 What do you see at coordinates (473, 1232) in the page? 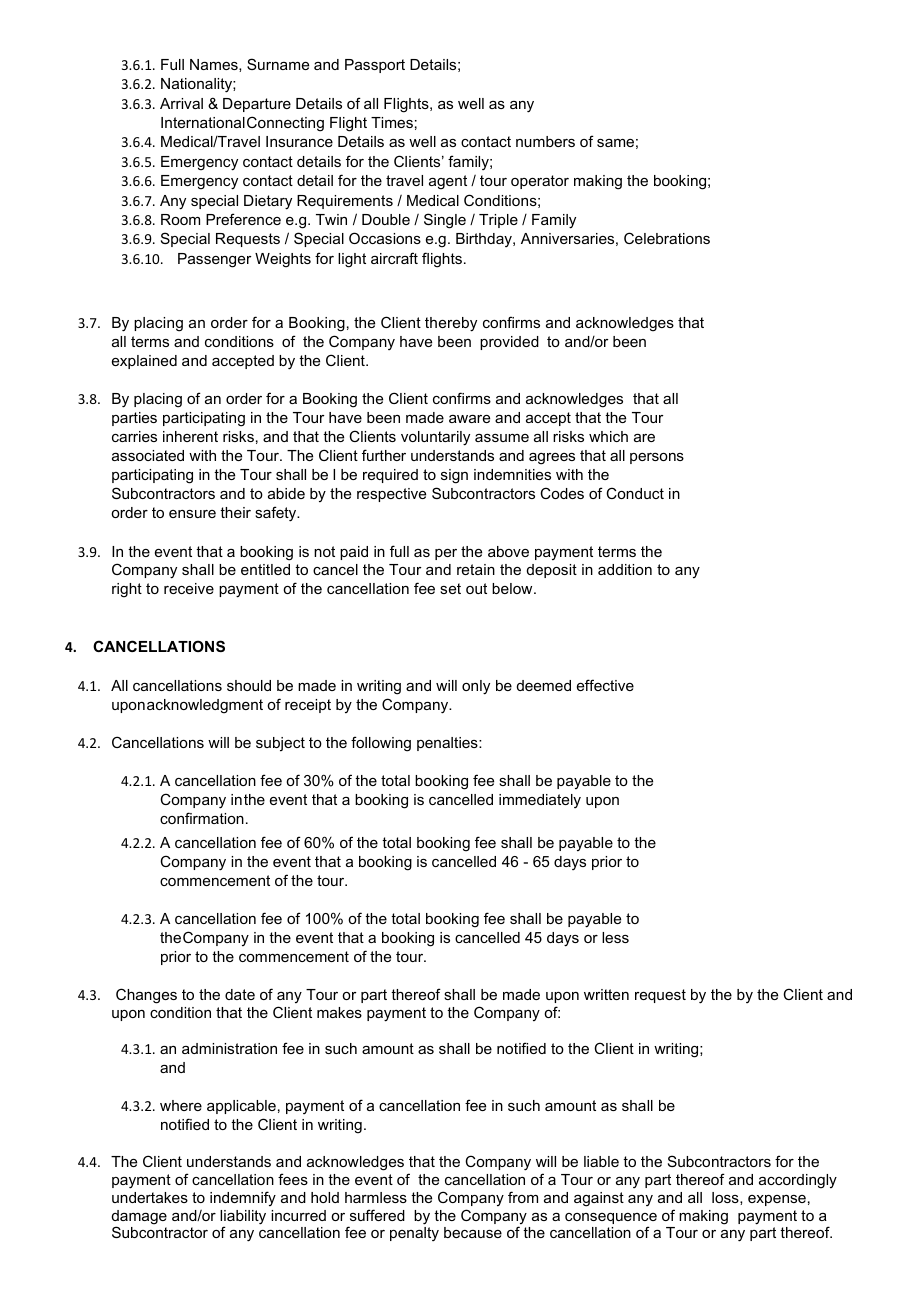
I see `because` at bounding box center [473, 1232].
